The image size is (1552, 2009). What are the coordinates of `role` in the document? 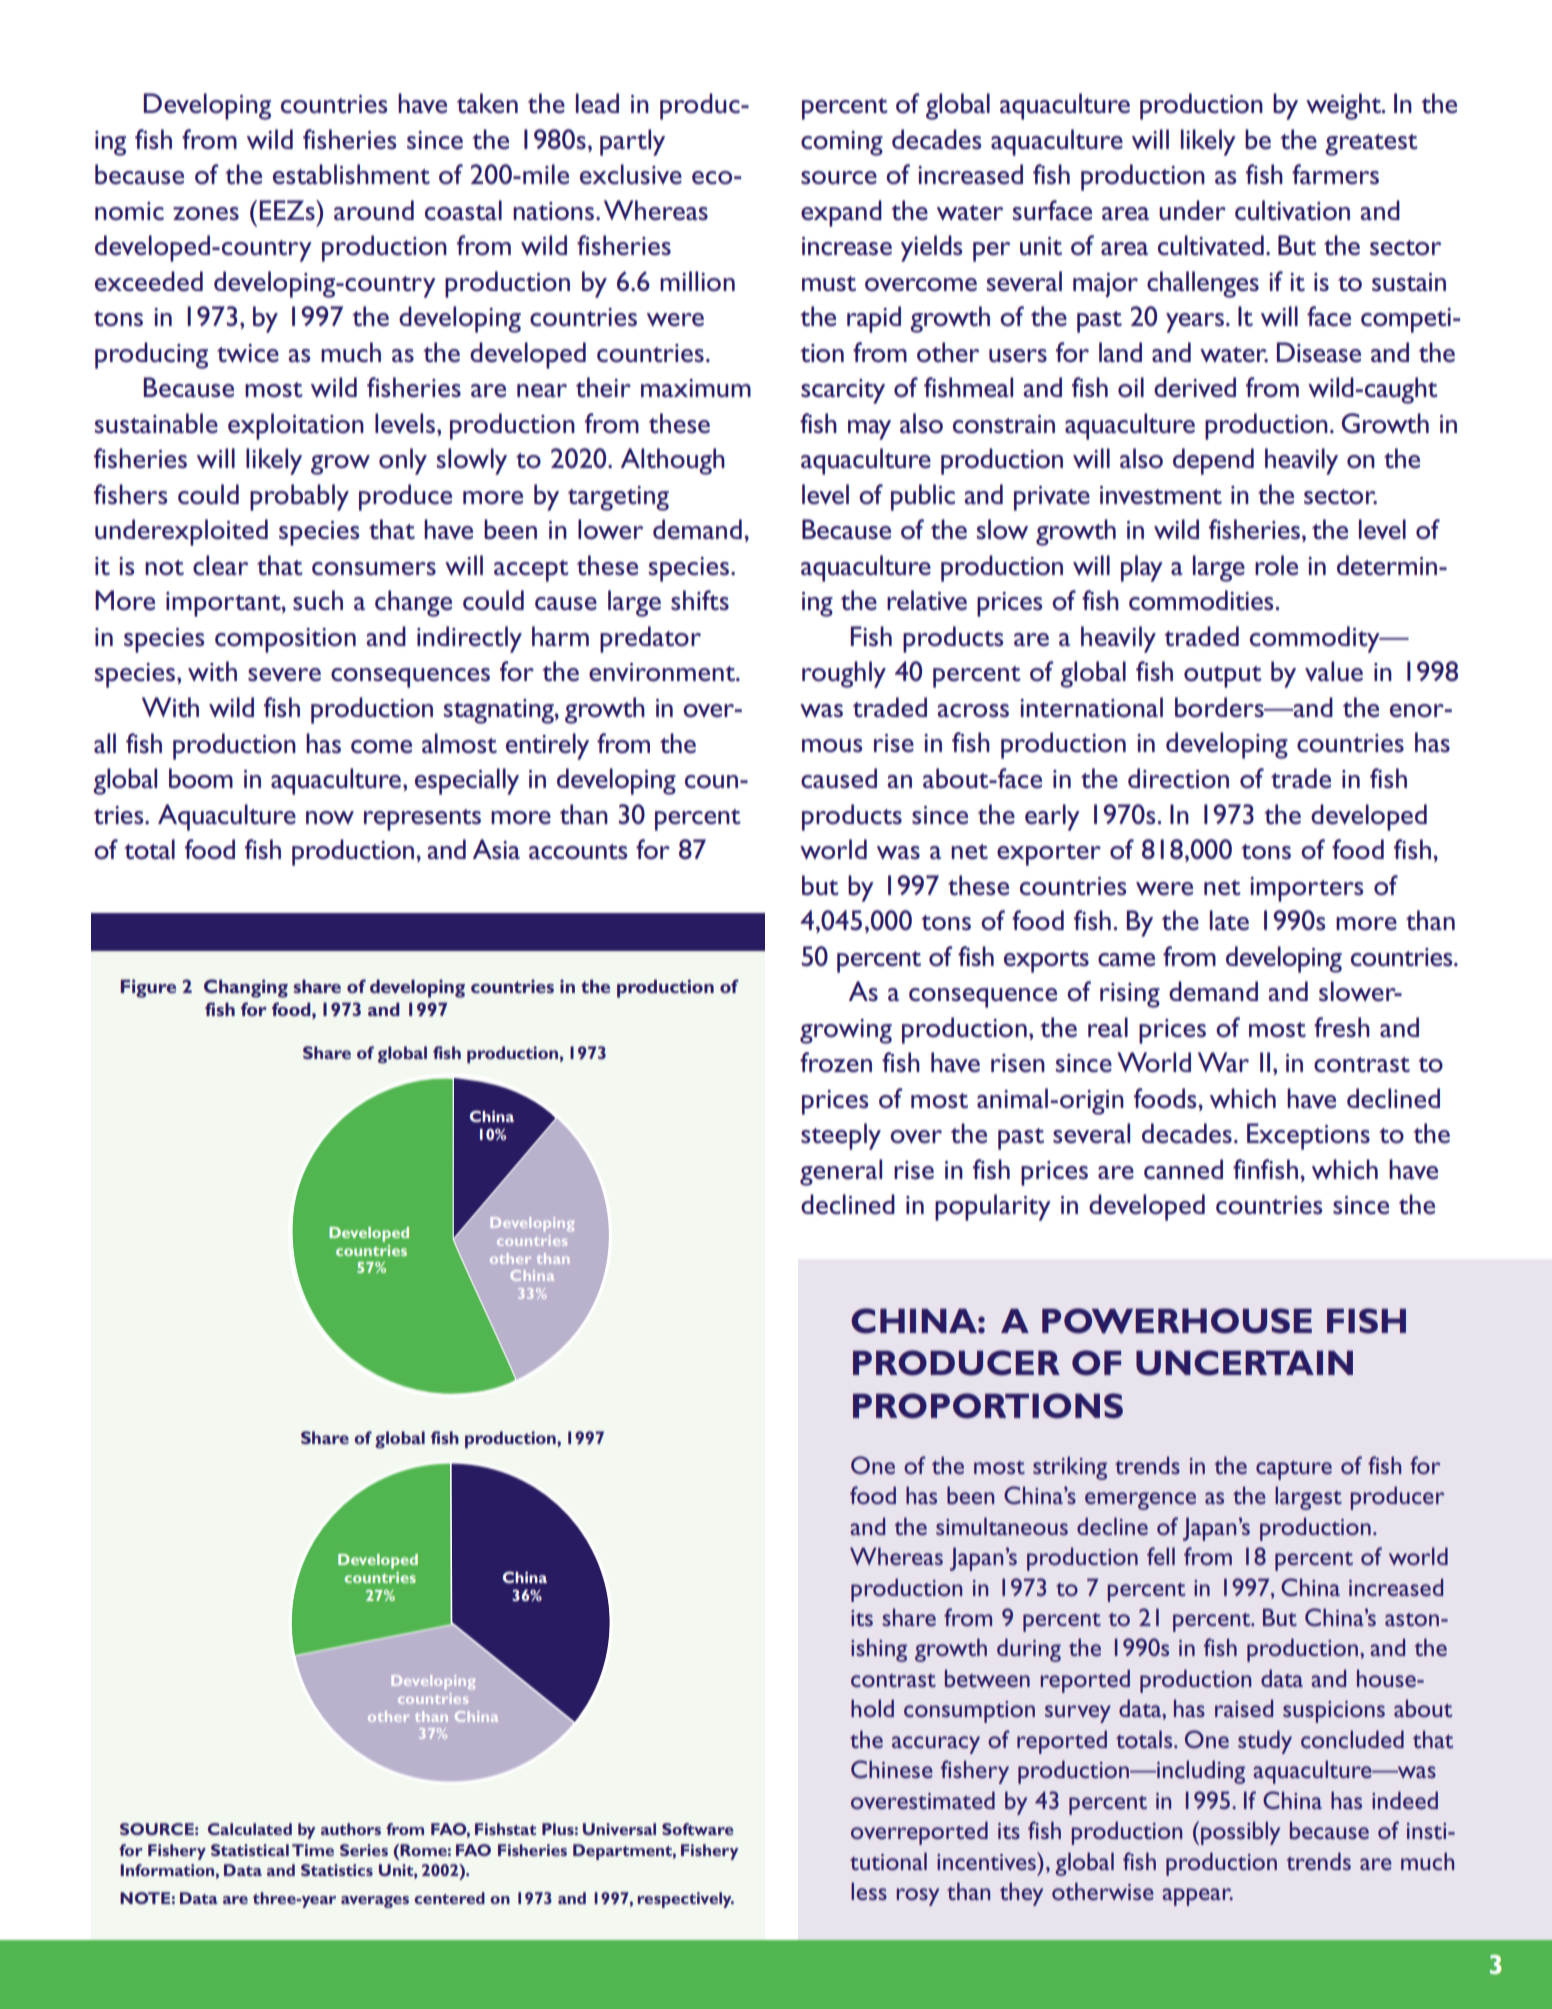 It's located at (1276, 565).
